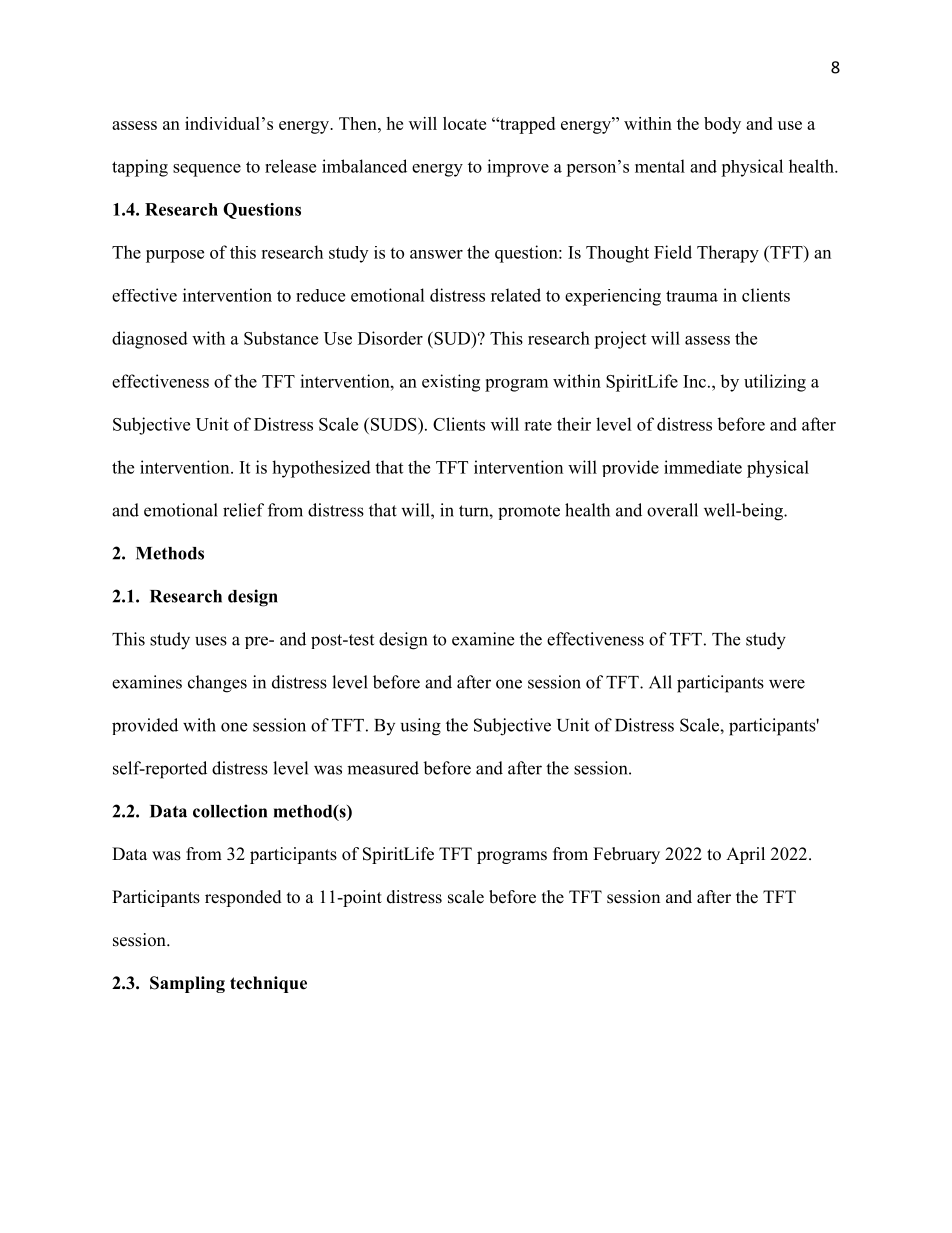 The height and width of the screenshot is (1233, 952). I want to click on existing, so click(451, 383).
